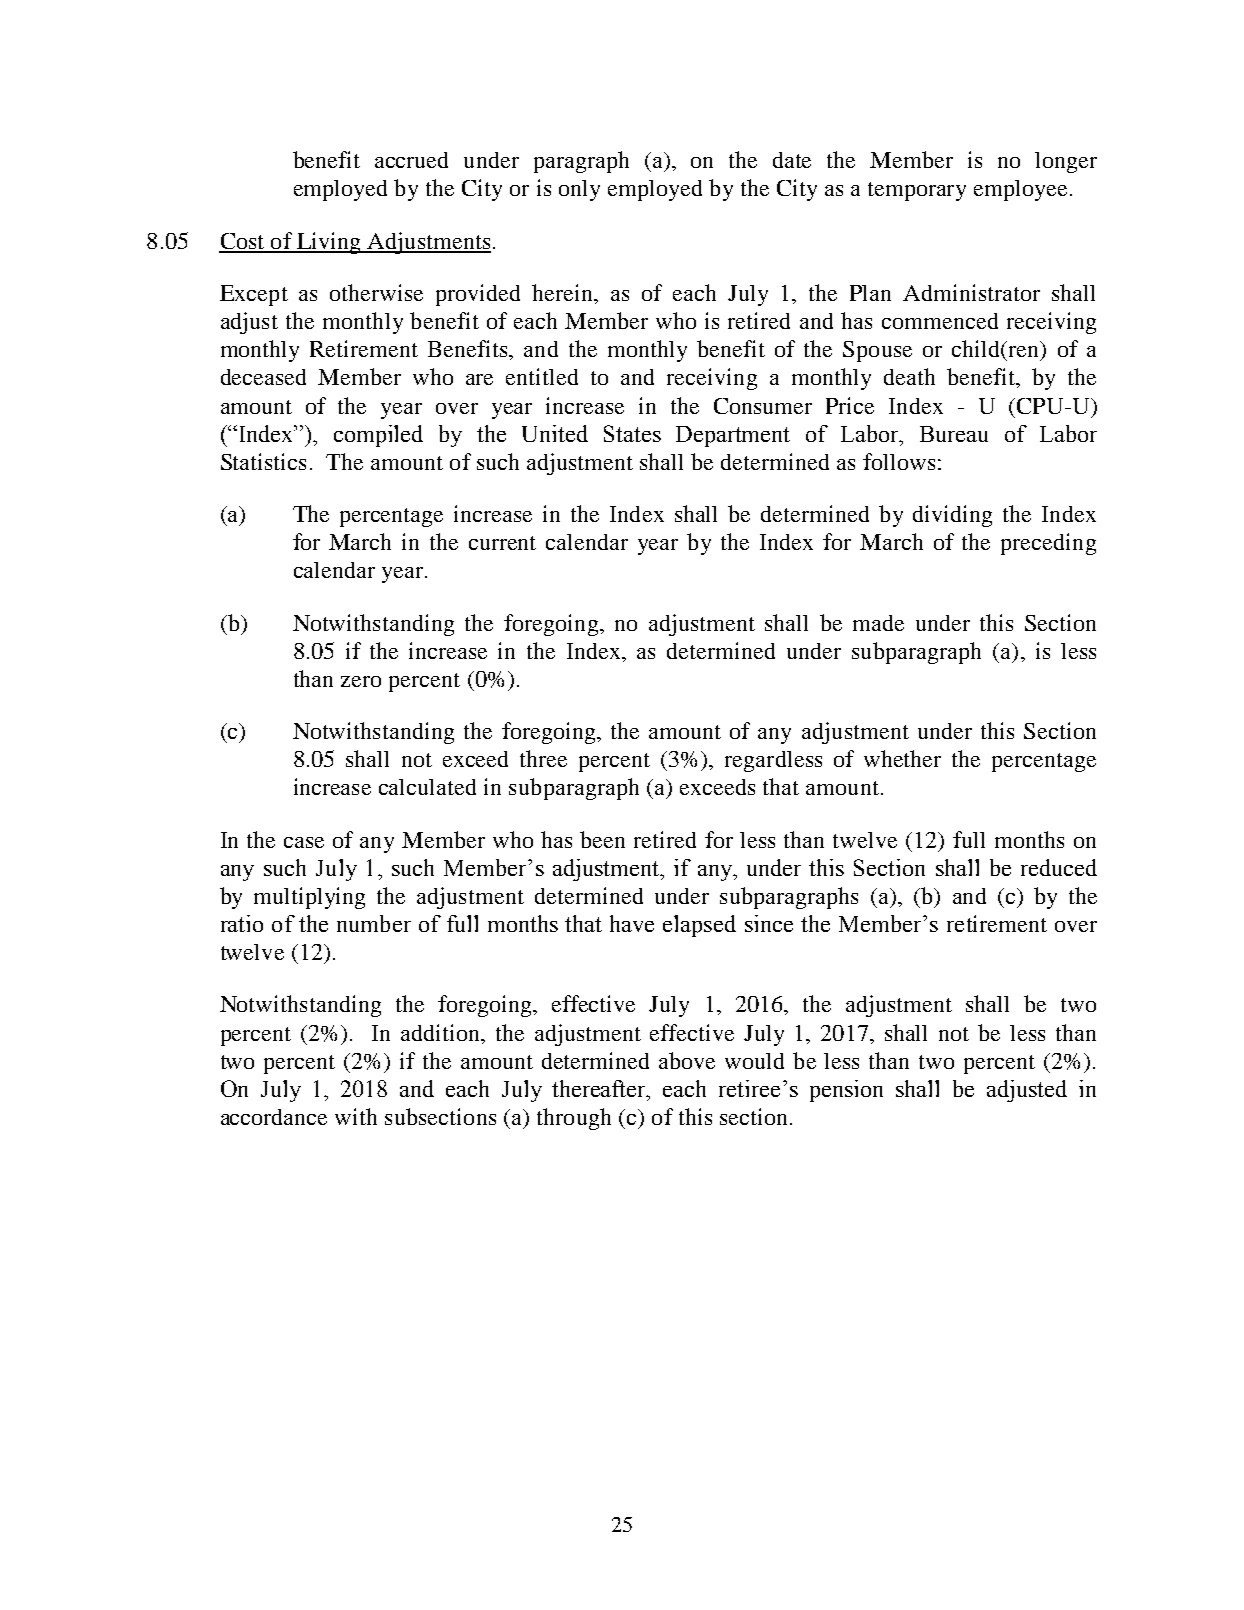  What do you see at coordinates (579, 190) in the document?
I see `only` at bounding box center [579, 190].
